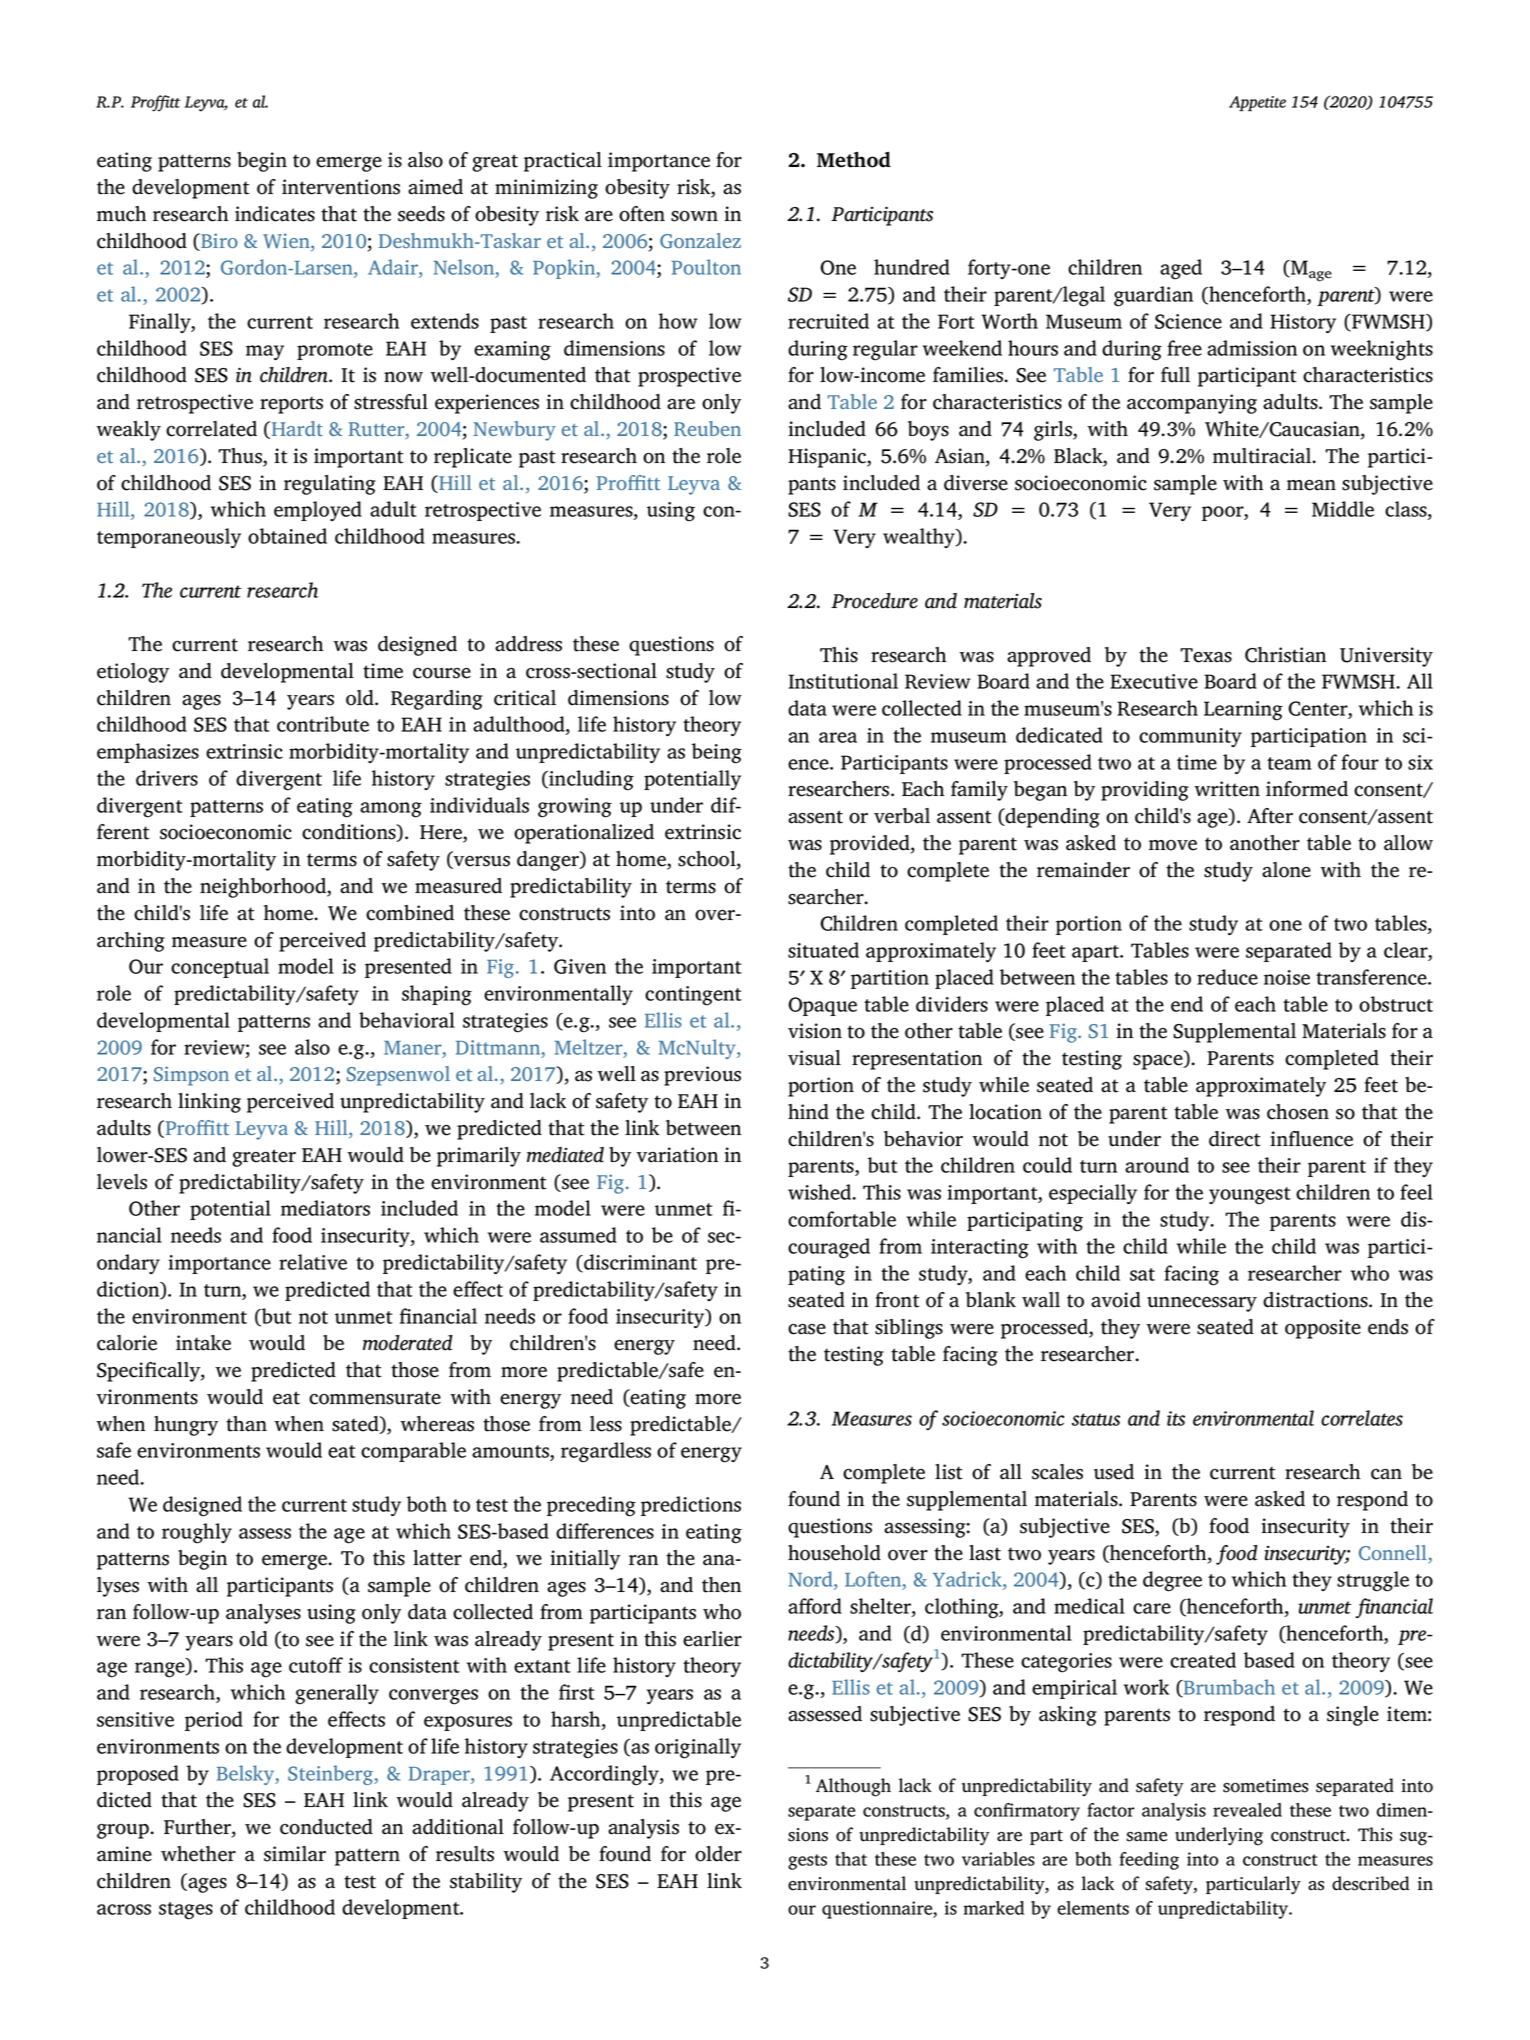 The image size is (1530, 2040). What do you see at coordinates (718, 1854) in the image?
I see `older` at bounding box center [718, 1854].
